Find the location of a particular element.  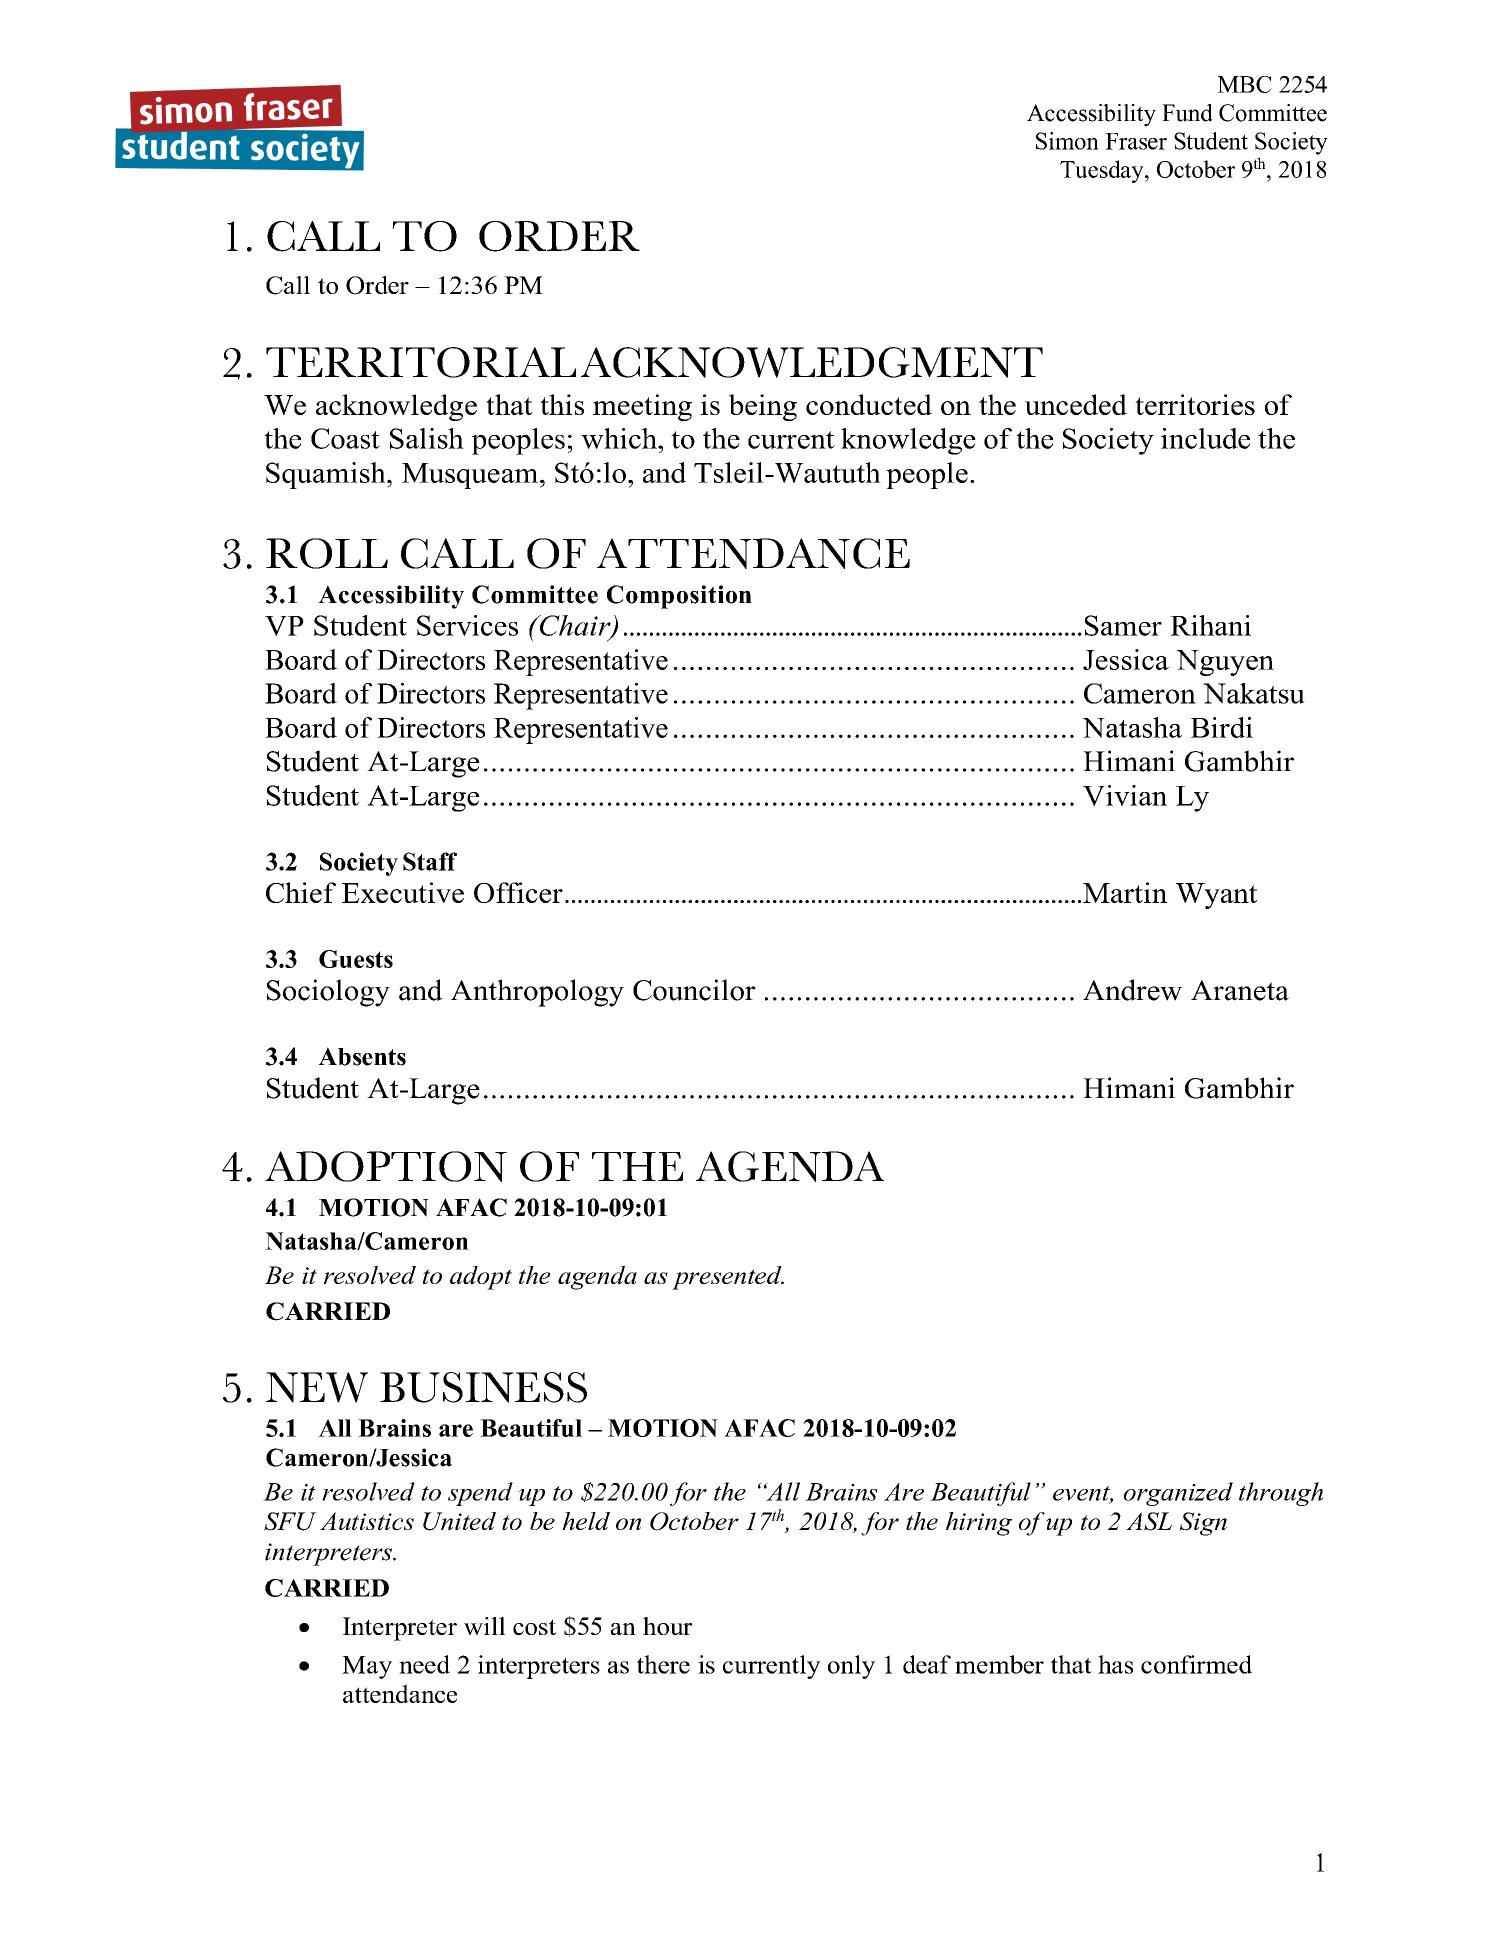

Councilor is located at coordinates (694, 990).
